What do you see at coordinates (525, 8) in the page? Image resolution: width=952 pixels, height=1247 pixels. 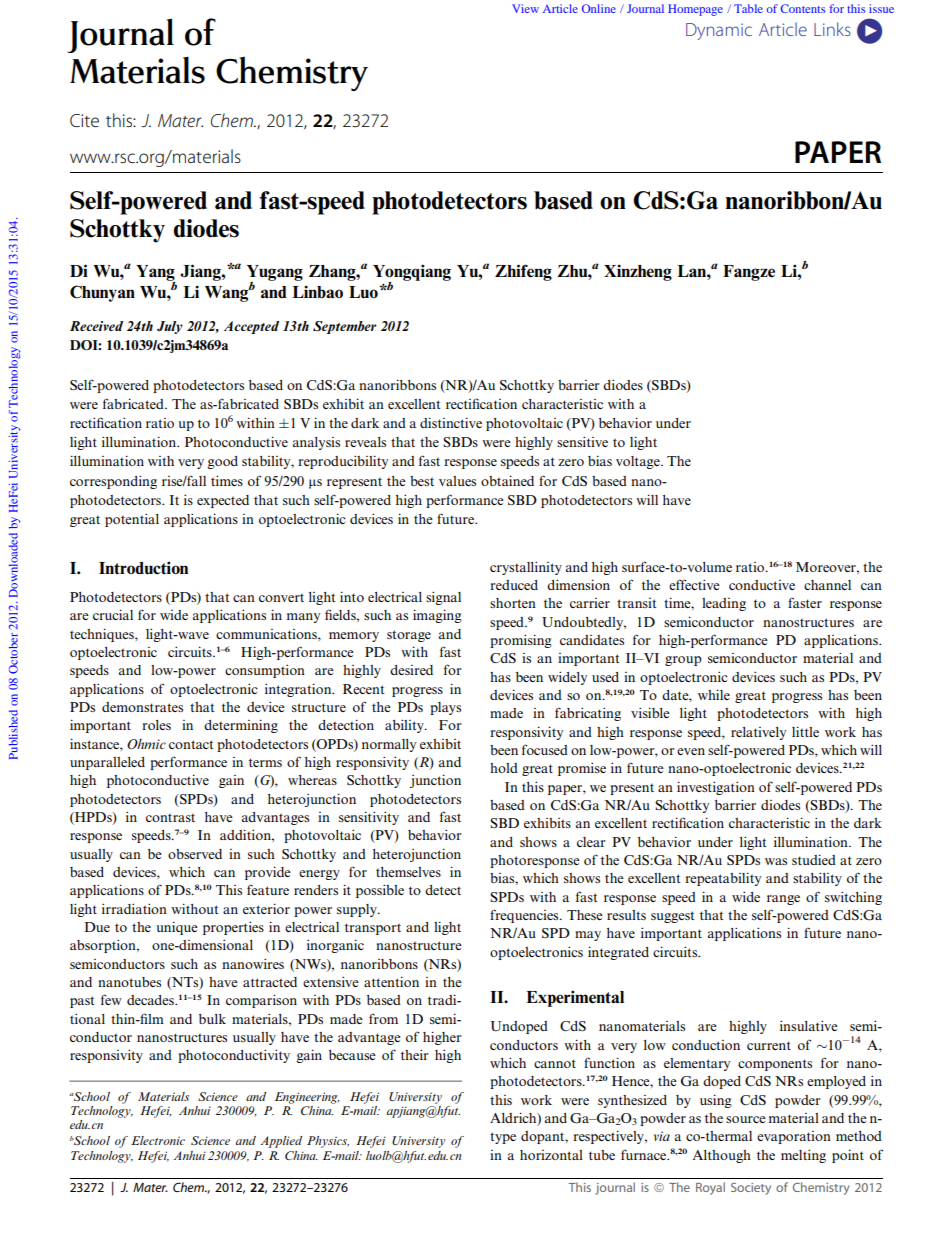 I see `View` at bounding box center [525, 8].
